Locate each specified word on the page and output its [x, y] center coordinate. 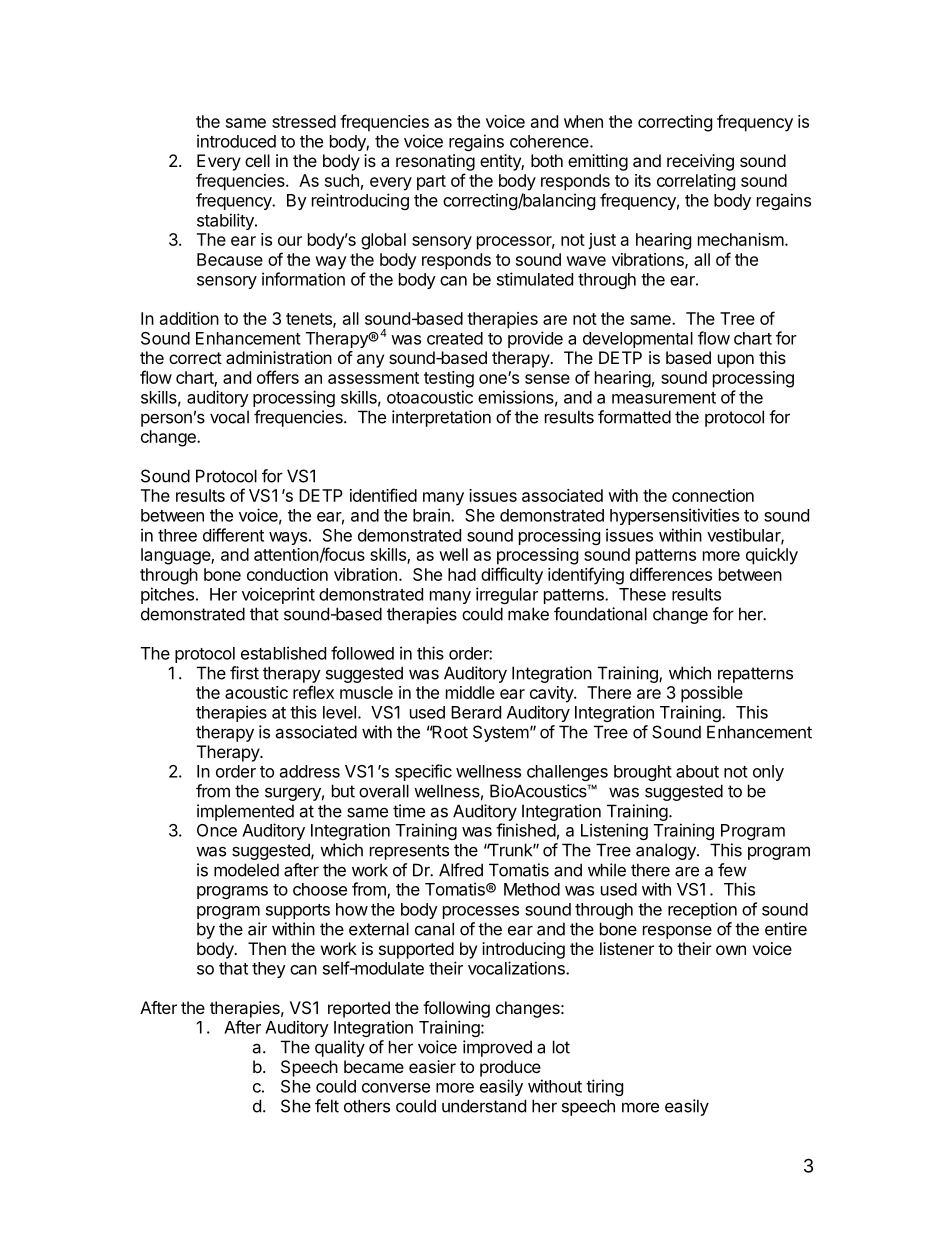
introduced [236, 141]
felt [327, 1106]
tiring [604, 1087]
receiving [700, 162]
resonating [435, 162]
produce [510, 1068]
